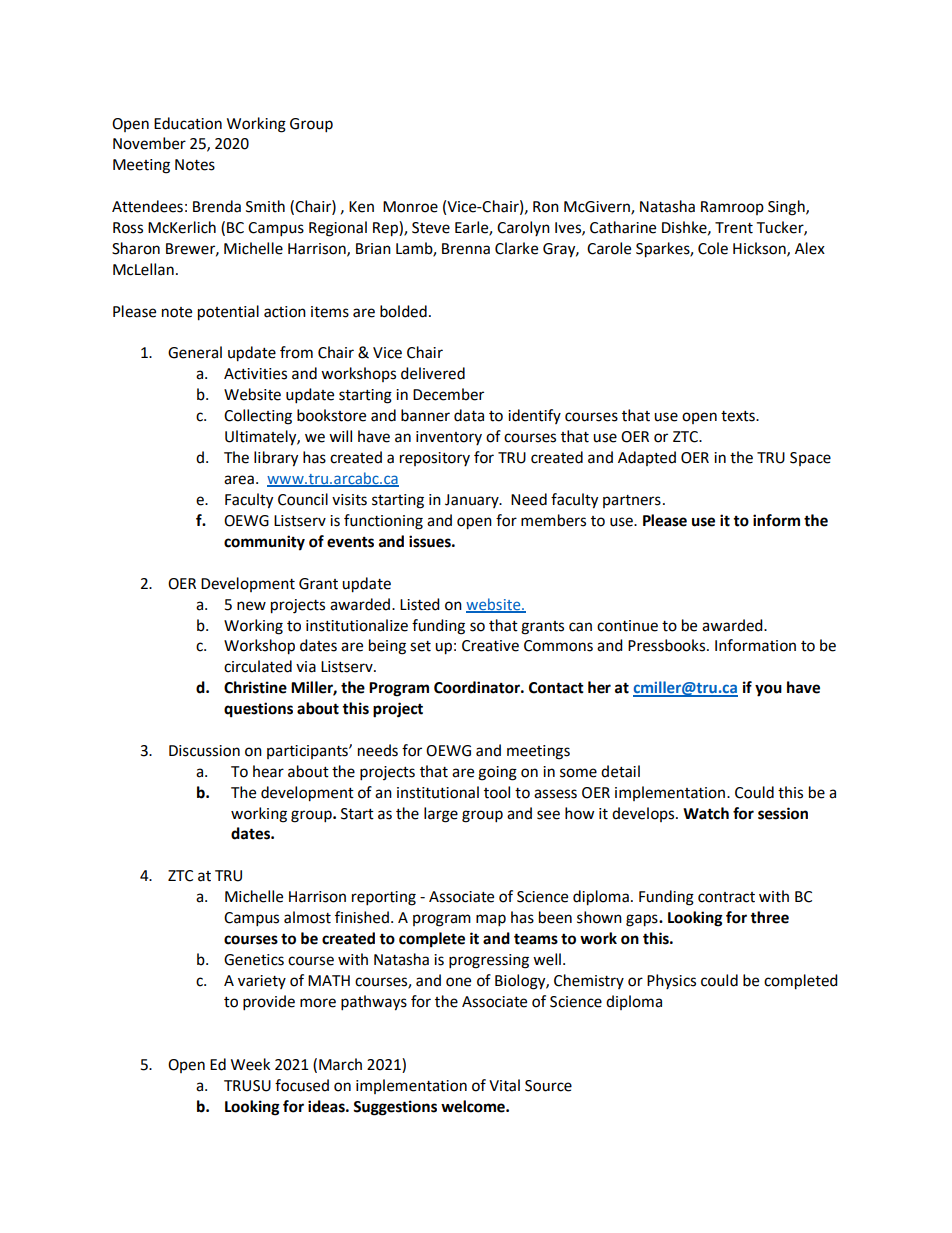 The image size is (952, 1233). What do you see at coordinates (706, 813) in the image?
I see `Watch` at bounding box center [706, 813].
